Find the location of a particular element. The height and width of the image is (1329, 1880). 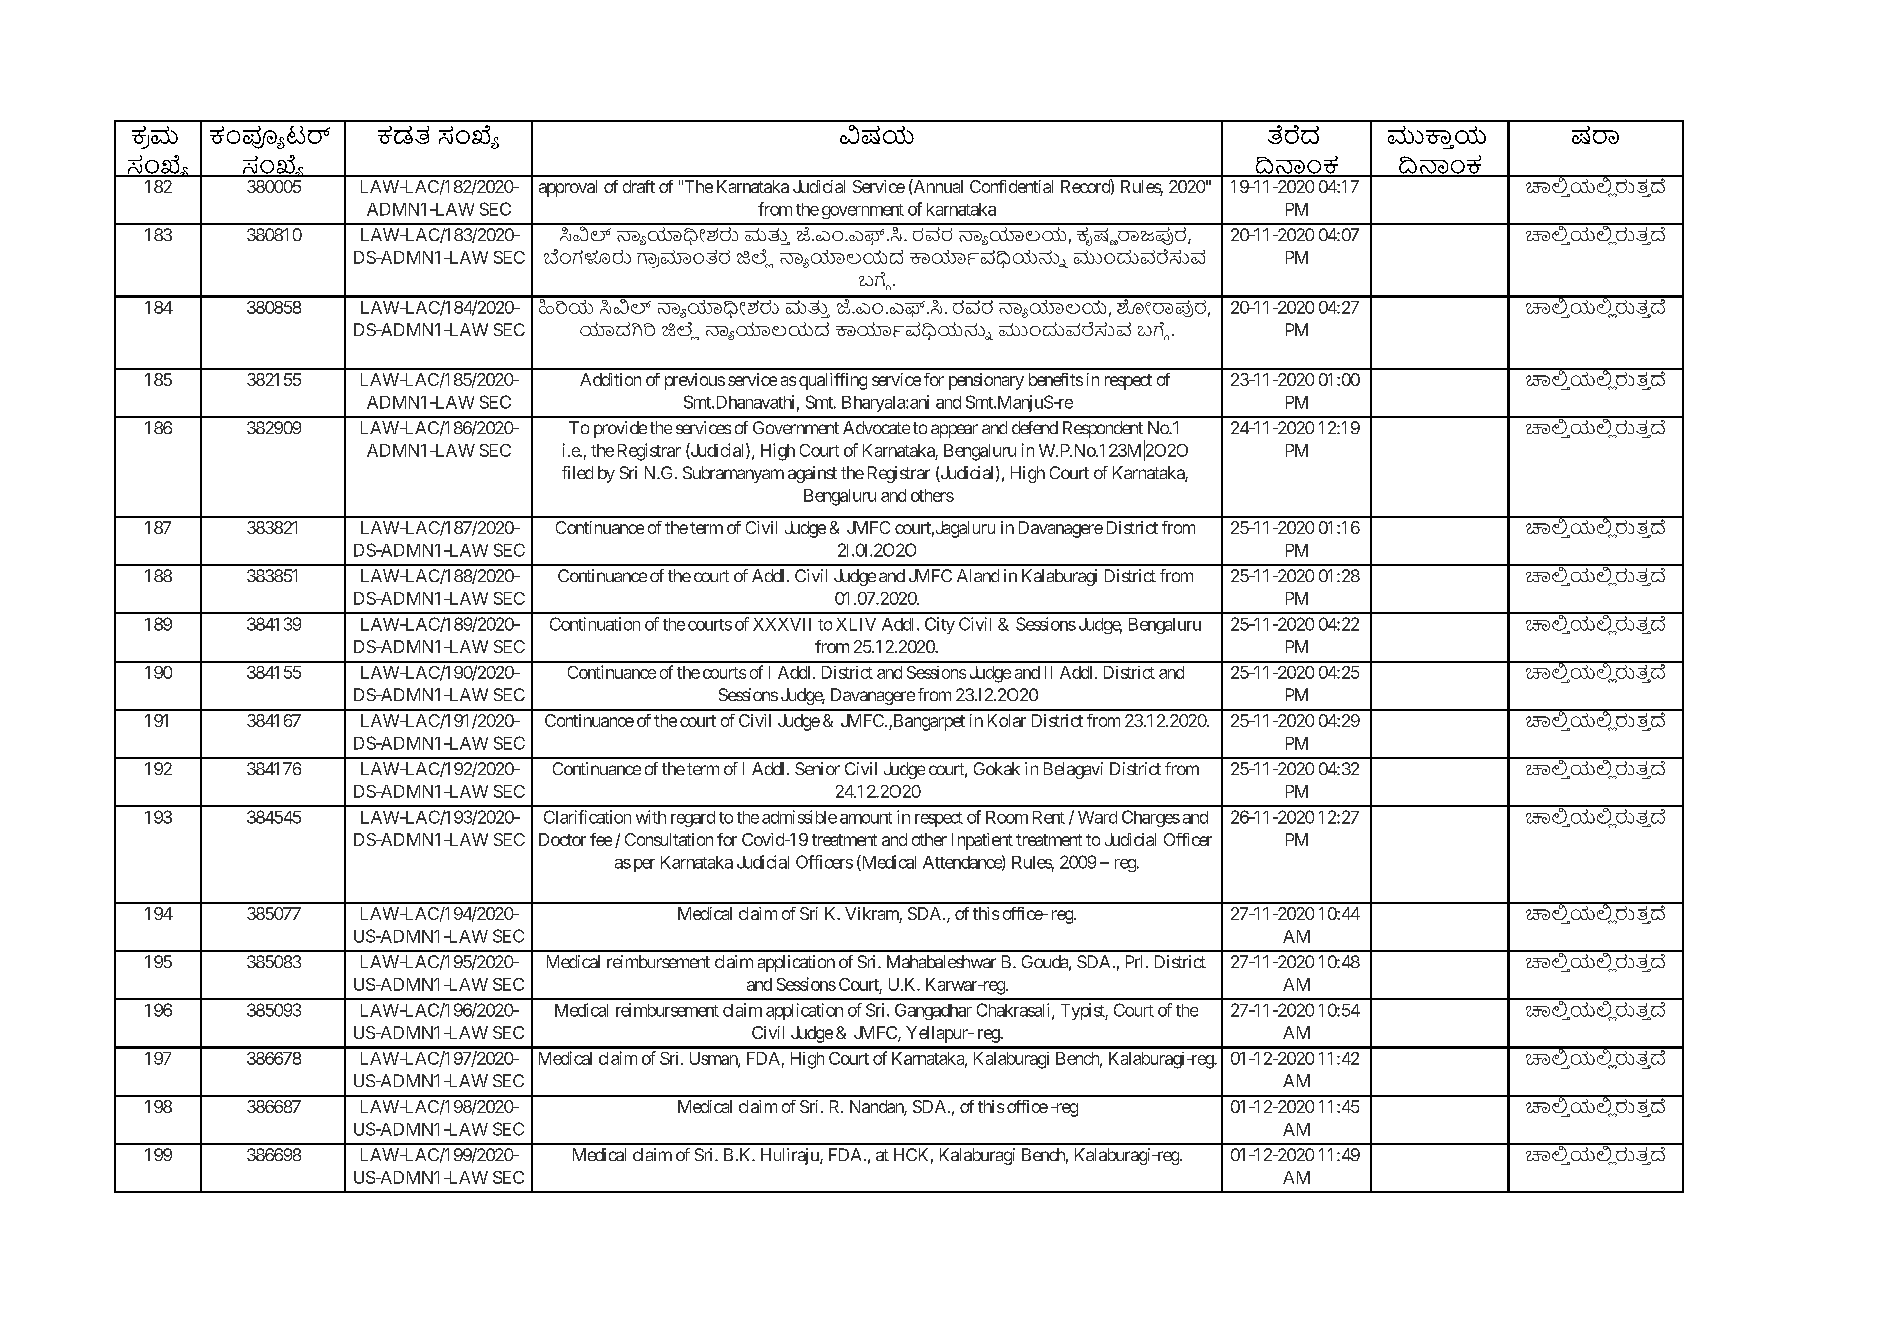

filed is located at coordinates (577, 472).
